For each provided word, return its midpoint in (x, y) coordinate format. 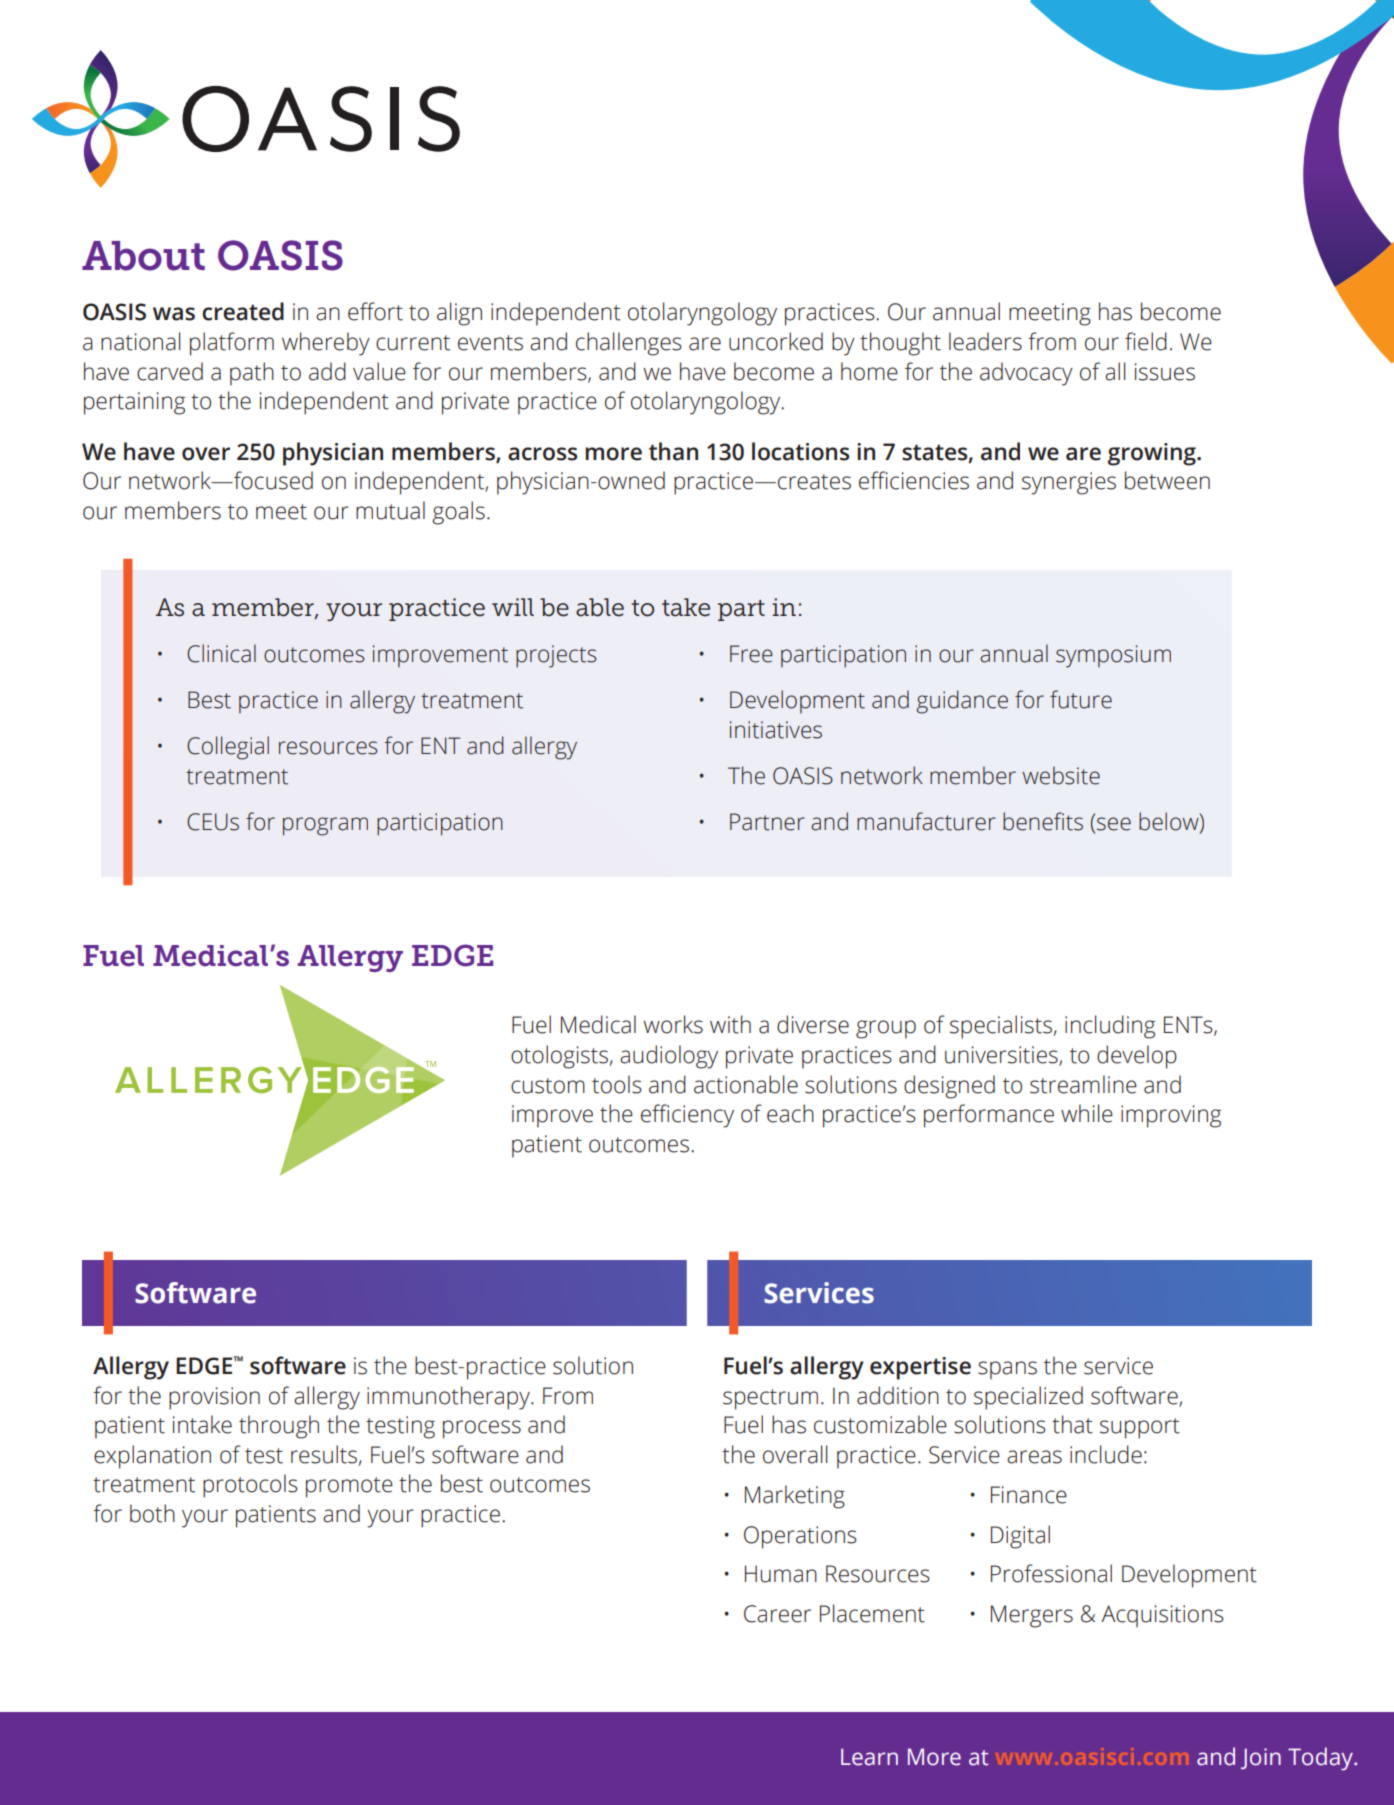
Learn (869, 1757)
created (243, 311)
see (1114, 824)
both (152, 1513)
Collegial (228, 748)
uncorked (776, 341)
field (1146, 341)
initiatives (776, 730)
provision (214, 1398)
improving (1171, 1116)
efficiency (687, 1116)
